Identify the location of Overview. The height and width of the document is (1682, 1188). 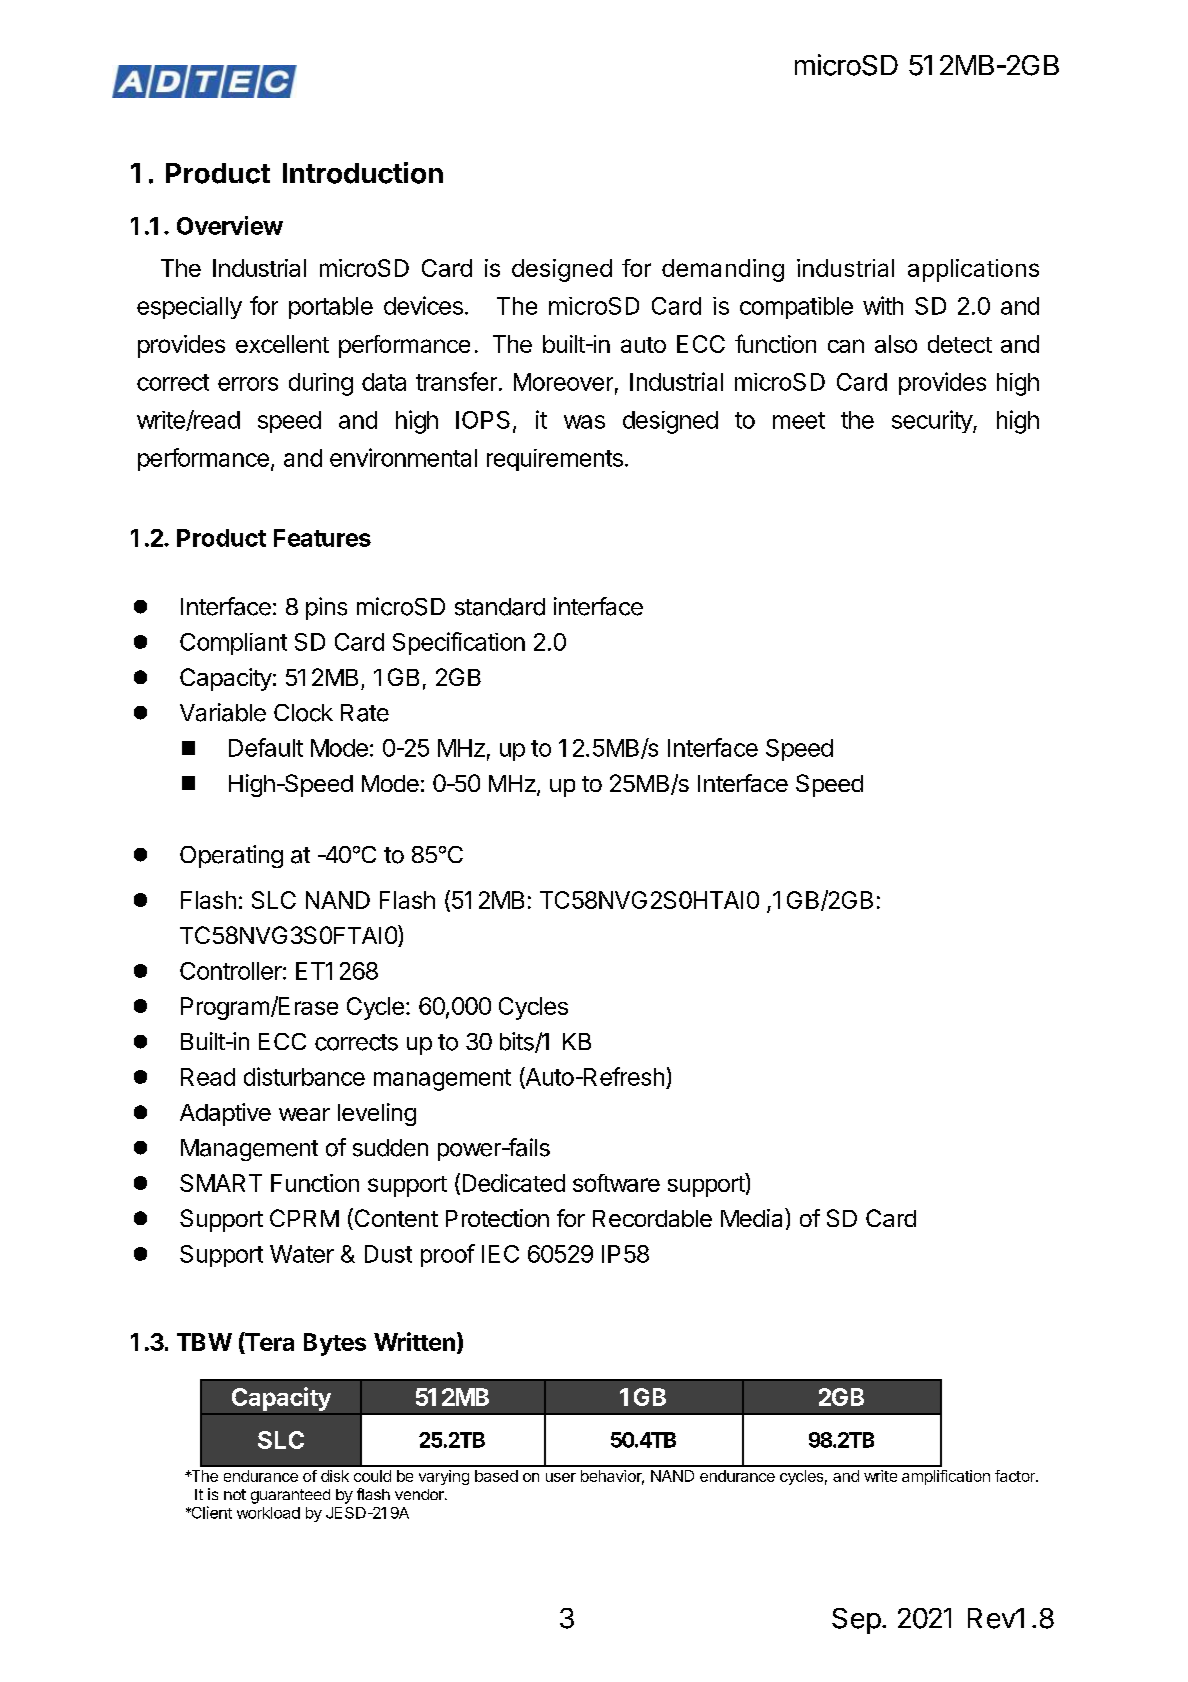
(230, 225).
